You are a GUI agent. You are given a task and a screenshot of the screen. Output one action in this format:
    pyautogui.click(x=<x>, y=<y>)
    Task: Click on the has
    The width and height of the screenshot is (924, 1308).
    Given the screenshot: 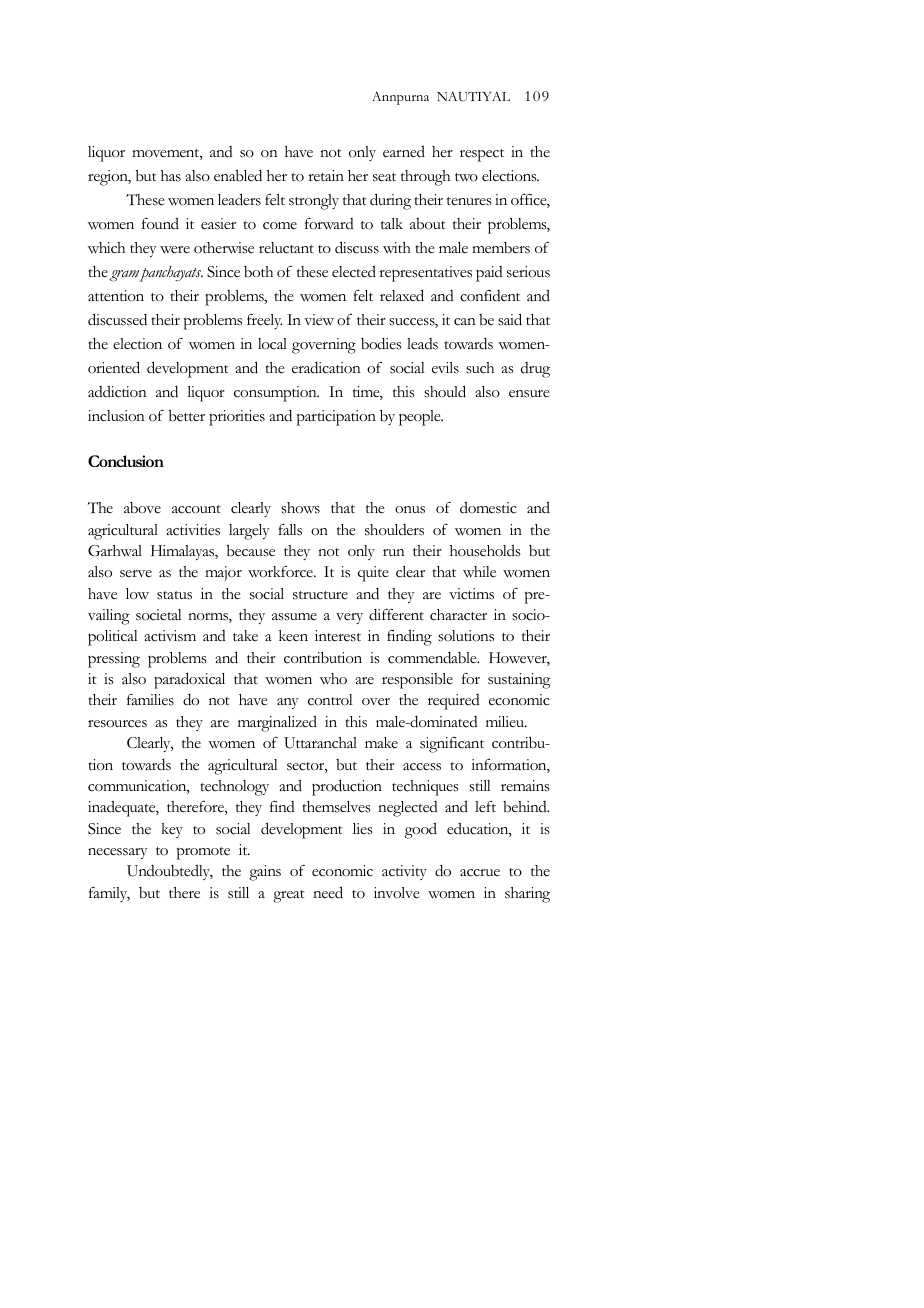 What is the action you would take?
    pyautogui.click(x=171, y=176)
